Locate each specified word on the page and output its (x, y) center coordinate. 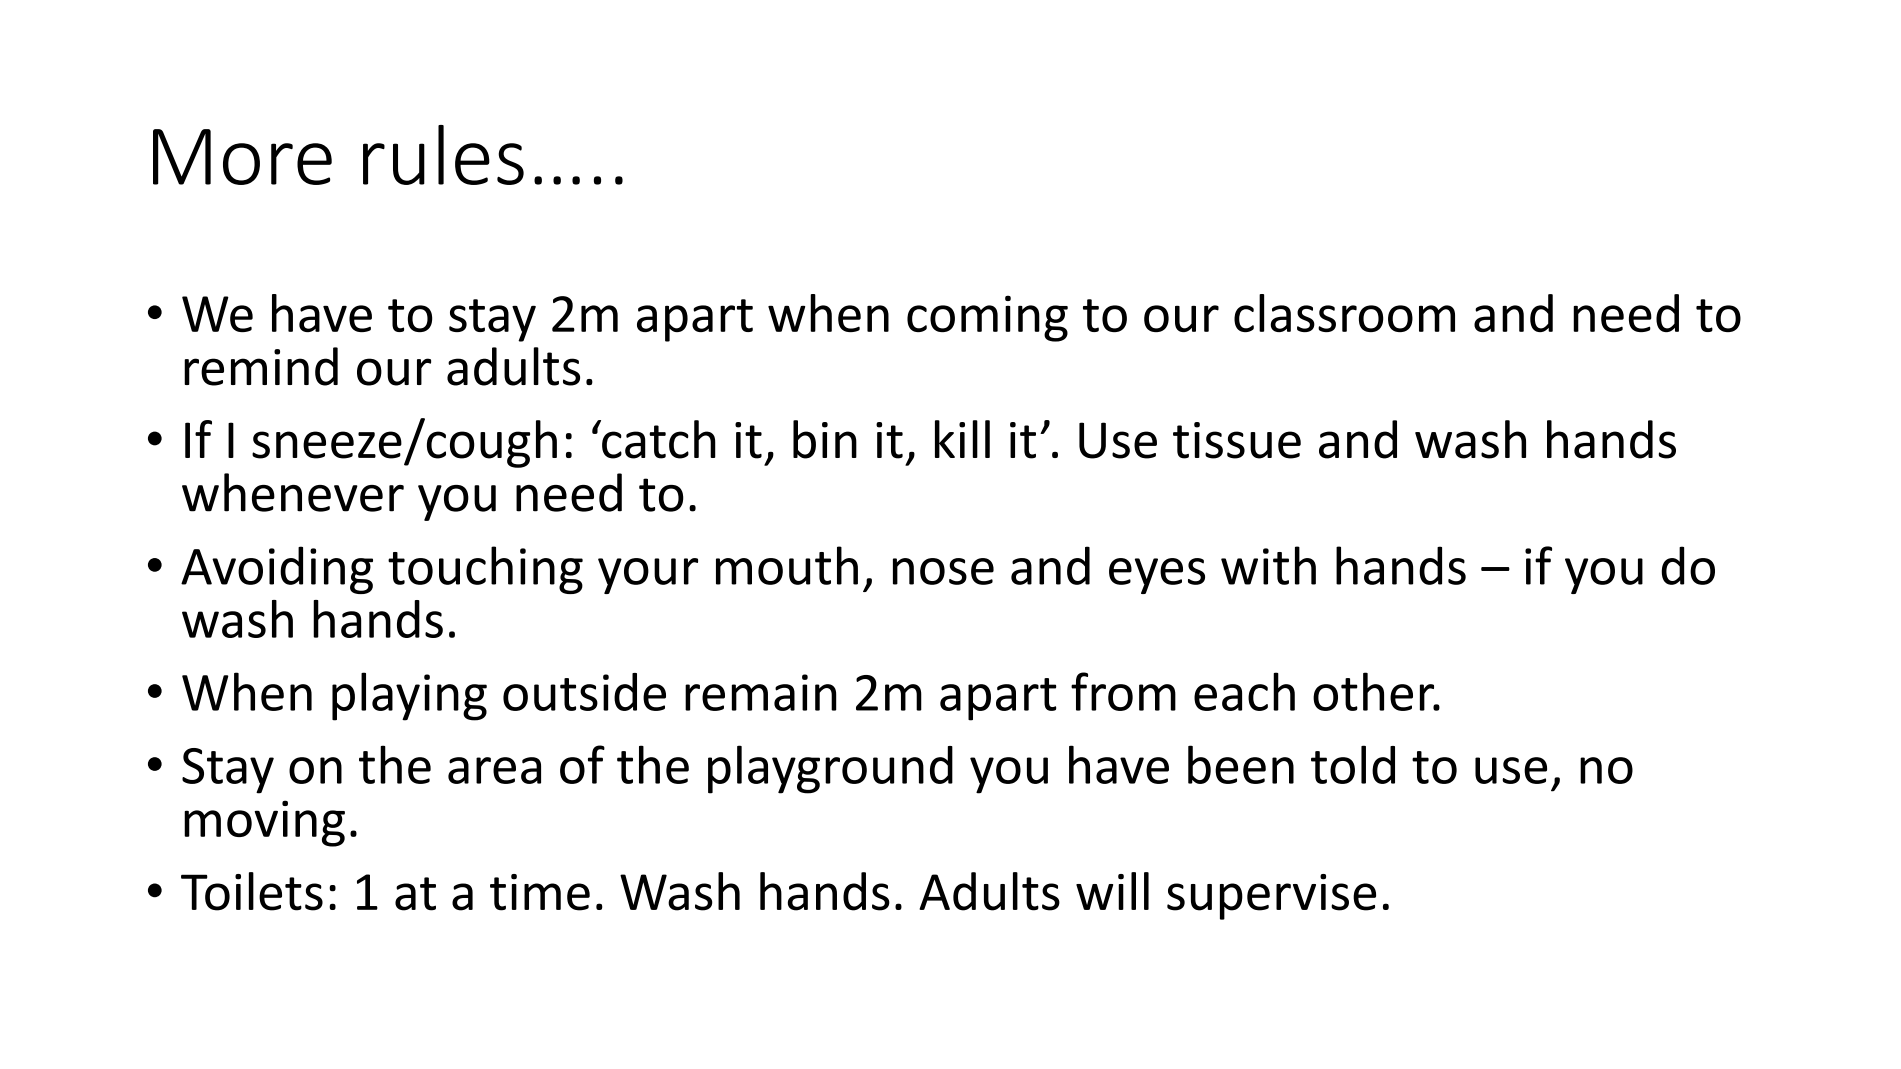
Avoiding (277, 570)
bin (825, 439)
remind (261, 366)
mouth (787, 565)
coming (987, 318)
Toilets (252, 891)
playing (409, 696)
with (1268, 565)
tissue (1237, 440)
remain (761, 692)
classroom (1344, 313)
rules (443, 155)
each (1244, 691)
